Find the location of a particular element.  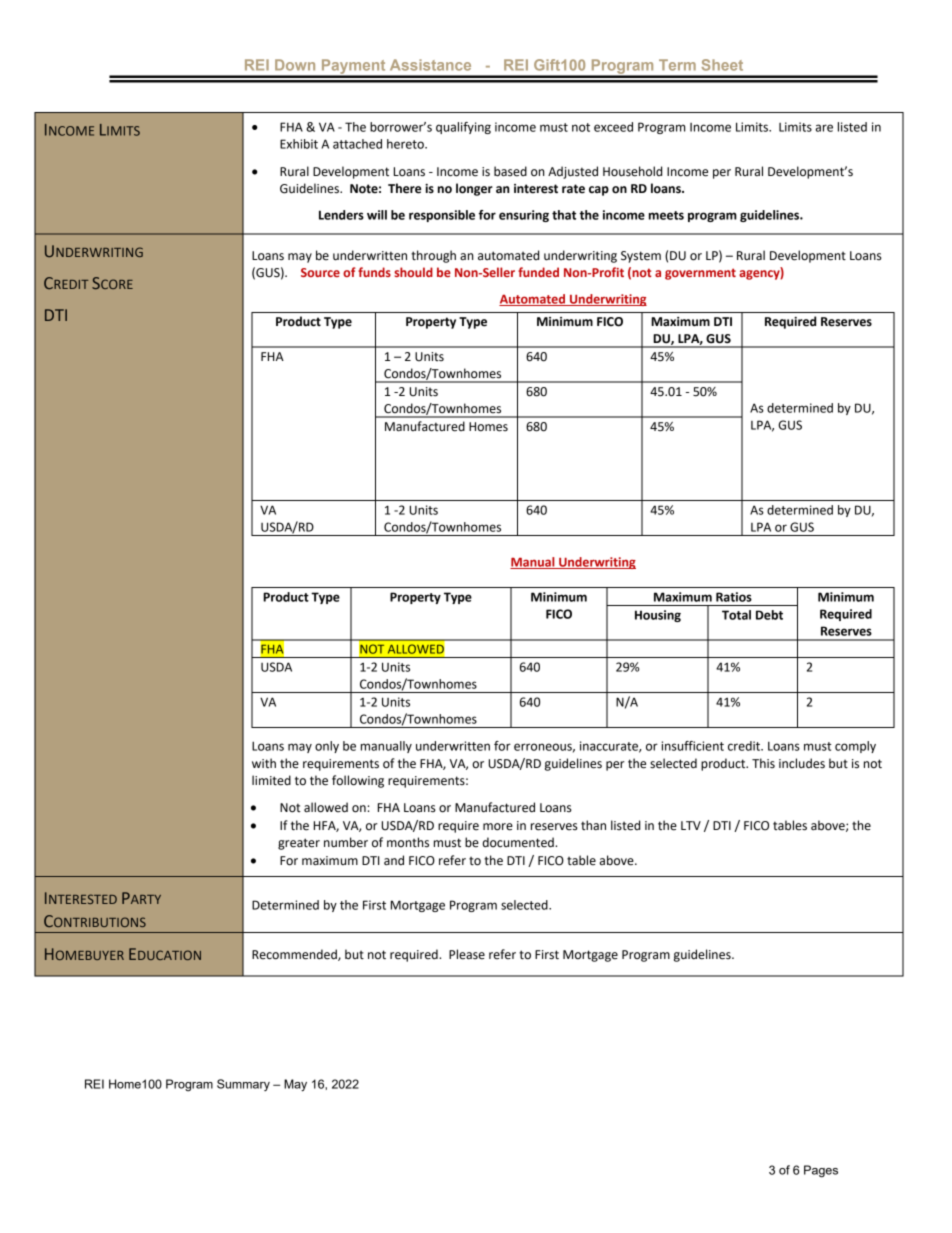

Source is located at coordinates (320, 272).
